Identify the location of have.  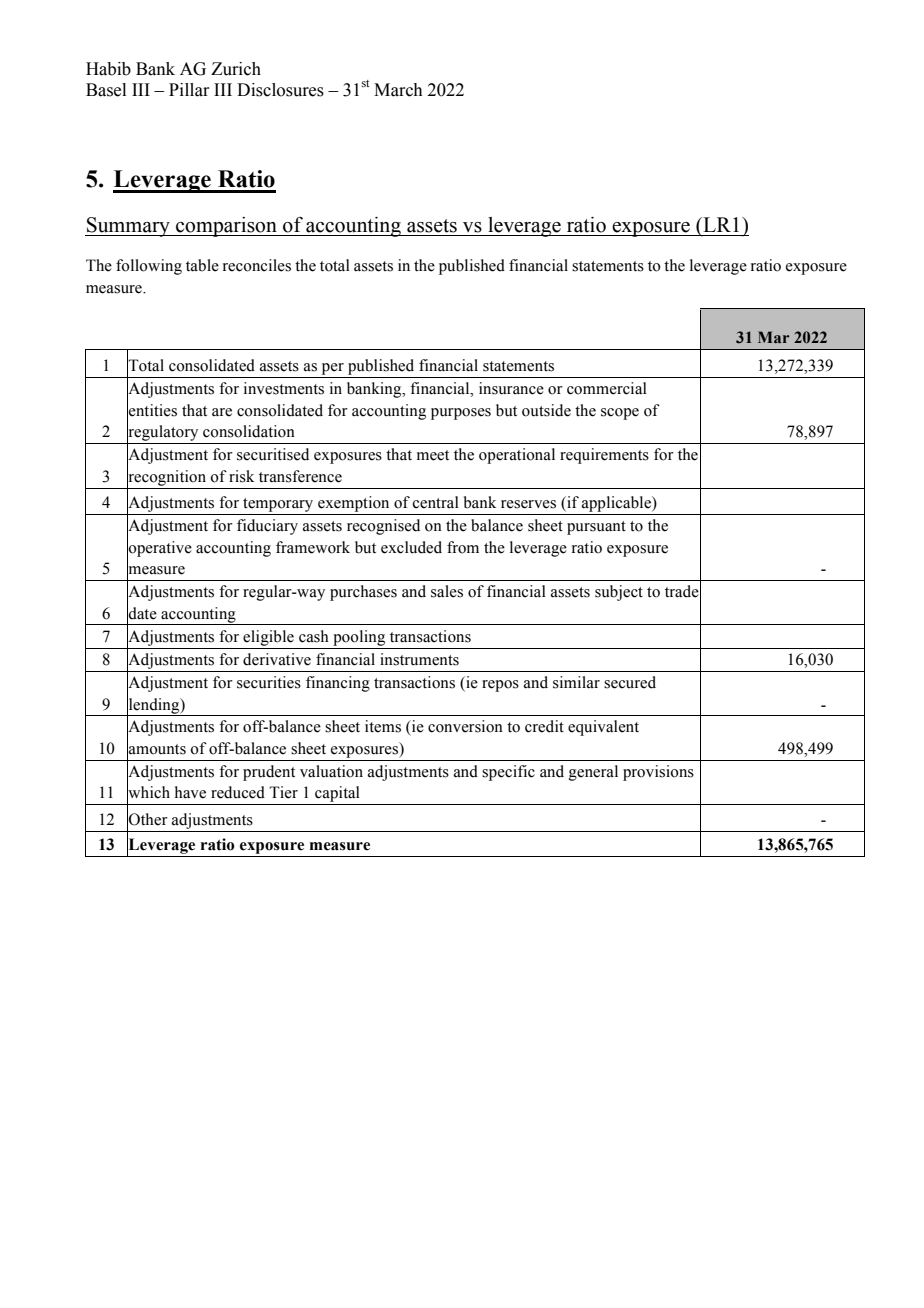
(190, 792).
